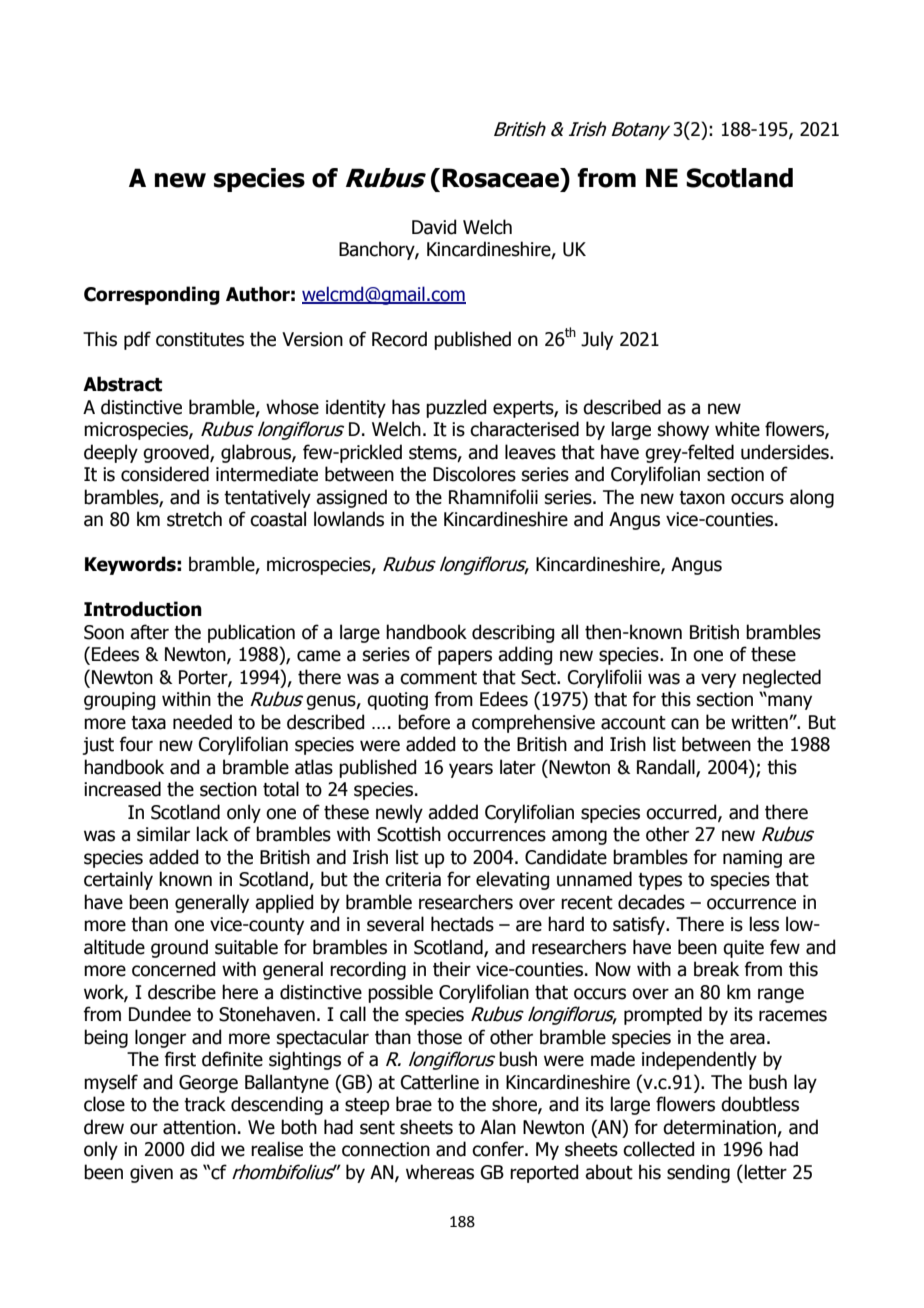  I want to click on taxon, so click(702, 498).
